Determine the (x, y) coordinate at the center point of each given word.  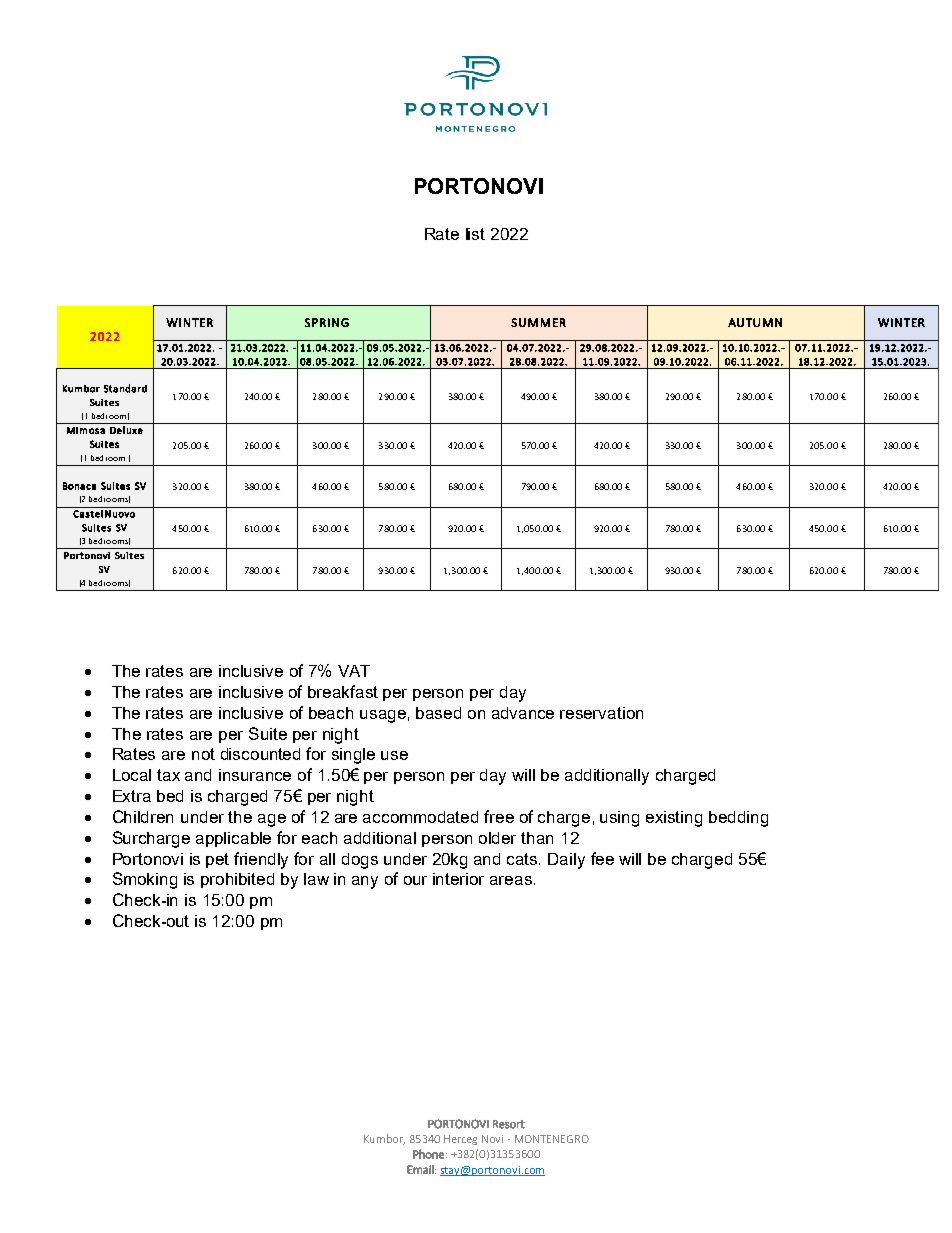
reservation (601, 713)
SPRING (327, 322)
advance (523, 713)
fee (602, 858)
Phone (428, 1154)
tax (168, 775)
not (203, 754)
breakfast (343, 691)
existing (674, 819)
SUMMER (538, 322)
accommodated (420, 817)
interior (458, 879)
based (438, 713)
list (475, 234)
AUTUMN (755, 322)
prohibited (237, 880)
